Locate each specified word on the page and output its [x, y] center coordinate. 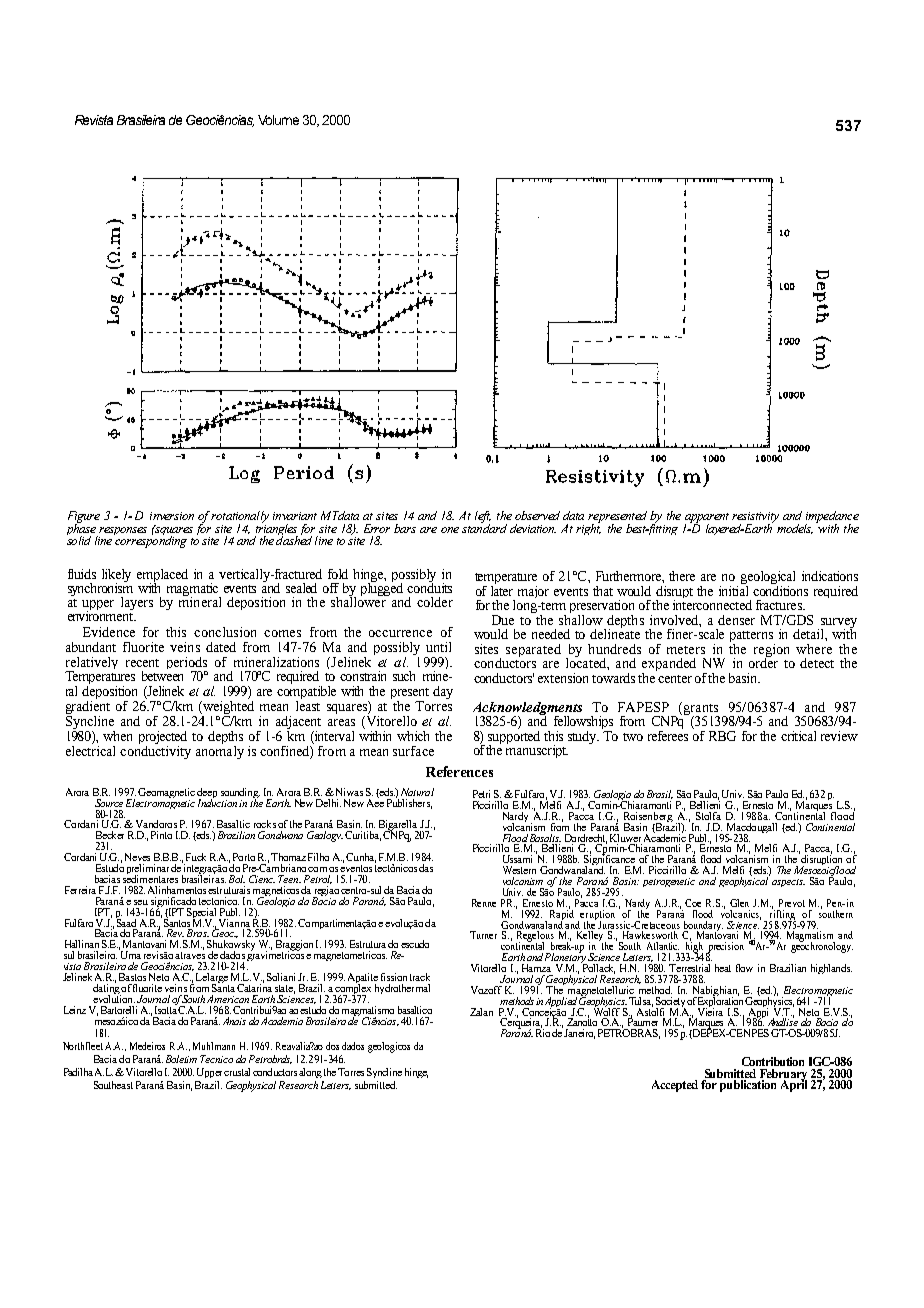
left [483, 518]
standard [484, 527]
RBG [722, 736]
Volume [278, 120]
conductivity [155, 751]
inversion [172, 516]
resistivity [755, 519]
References [459, 771]
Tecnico [216, 1059]
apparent [707, 519]
